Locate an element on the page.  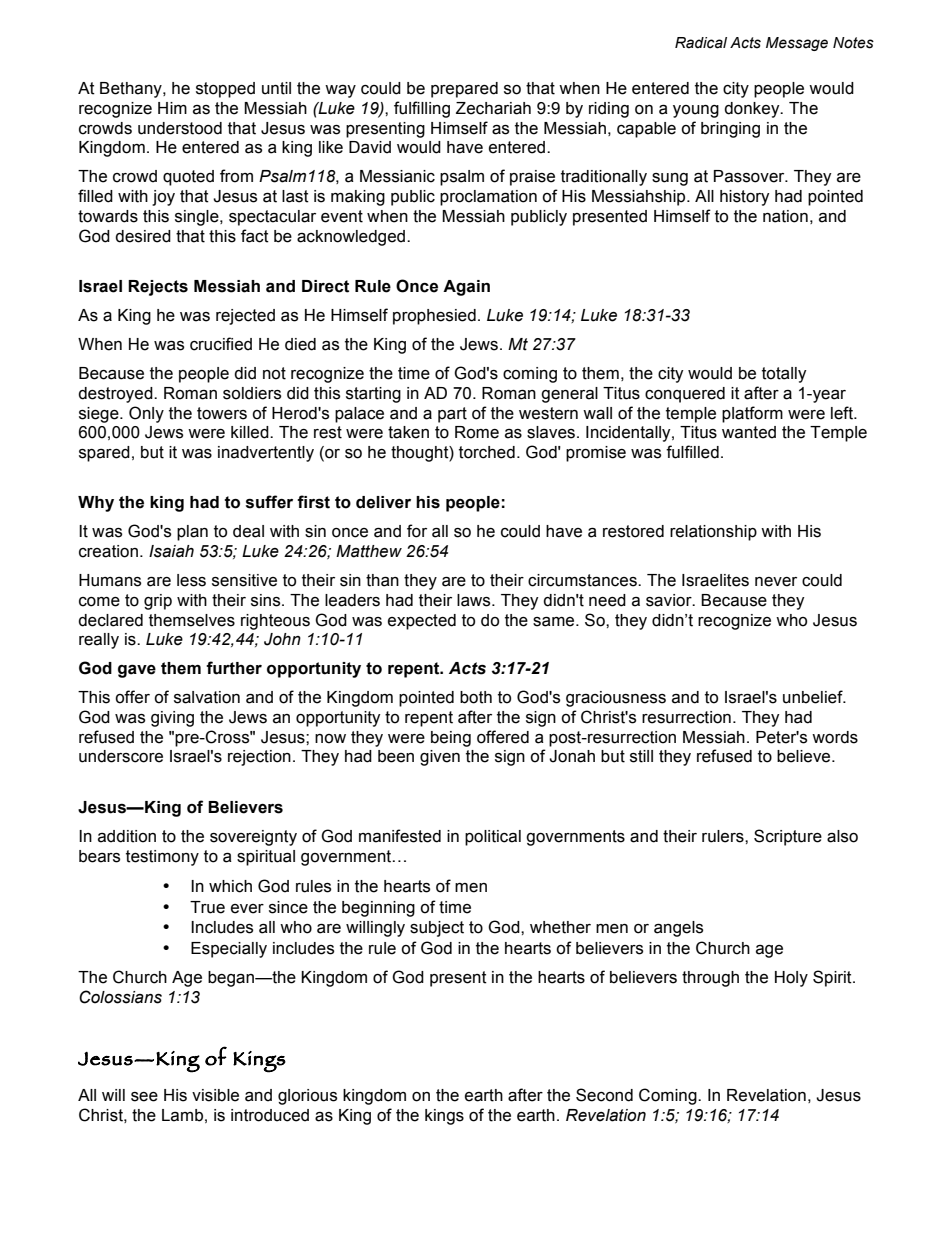
platform is located at coordinates (752, 414).
